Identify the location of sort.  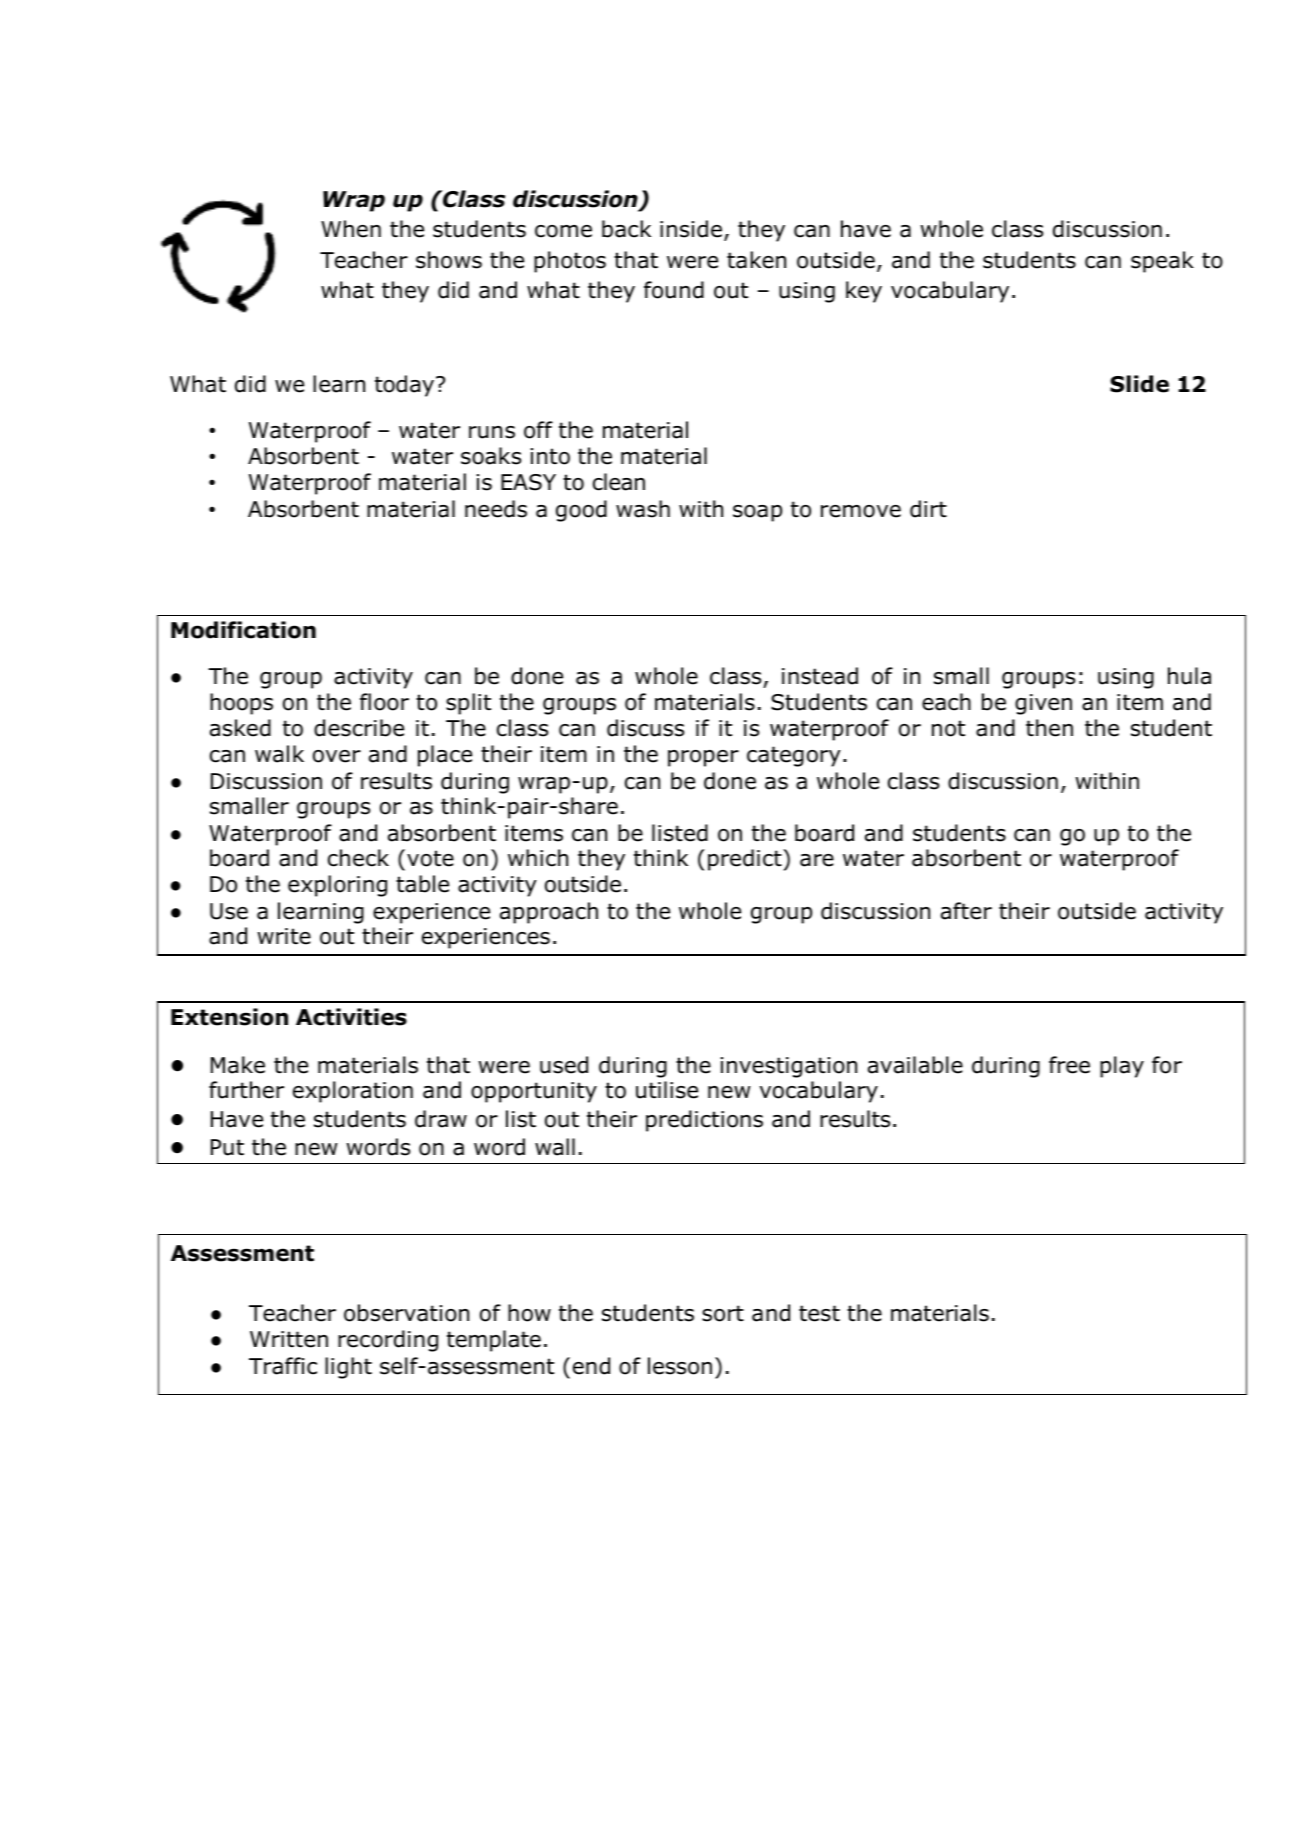
(723, 1313).
